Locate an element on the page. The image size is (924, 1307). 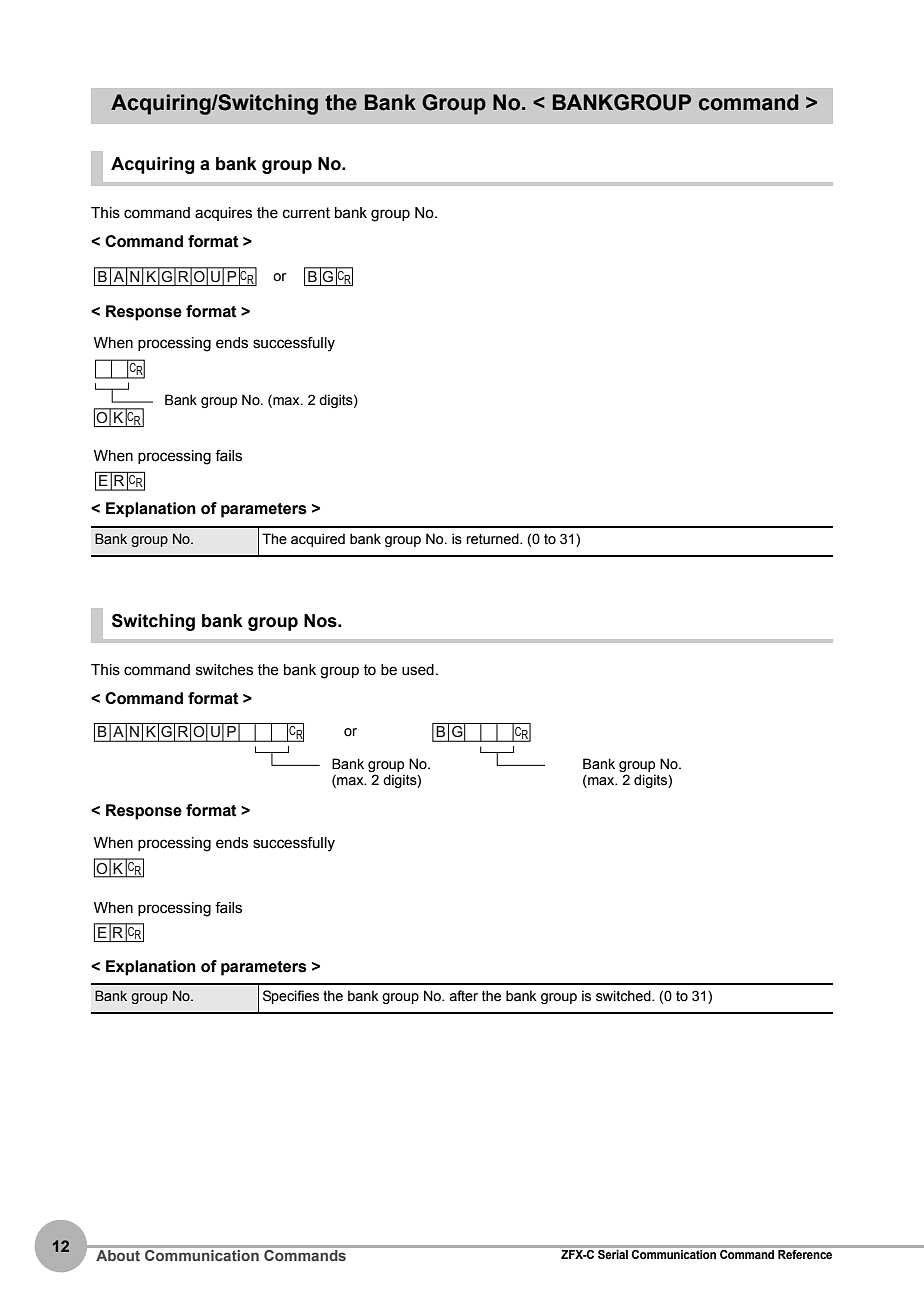
Serial is located at coordinates (613, 1254).
